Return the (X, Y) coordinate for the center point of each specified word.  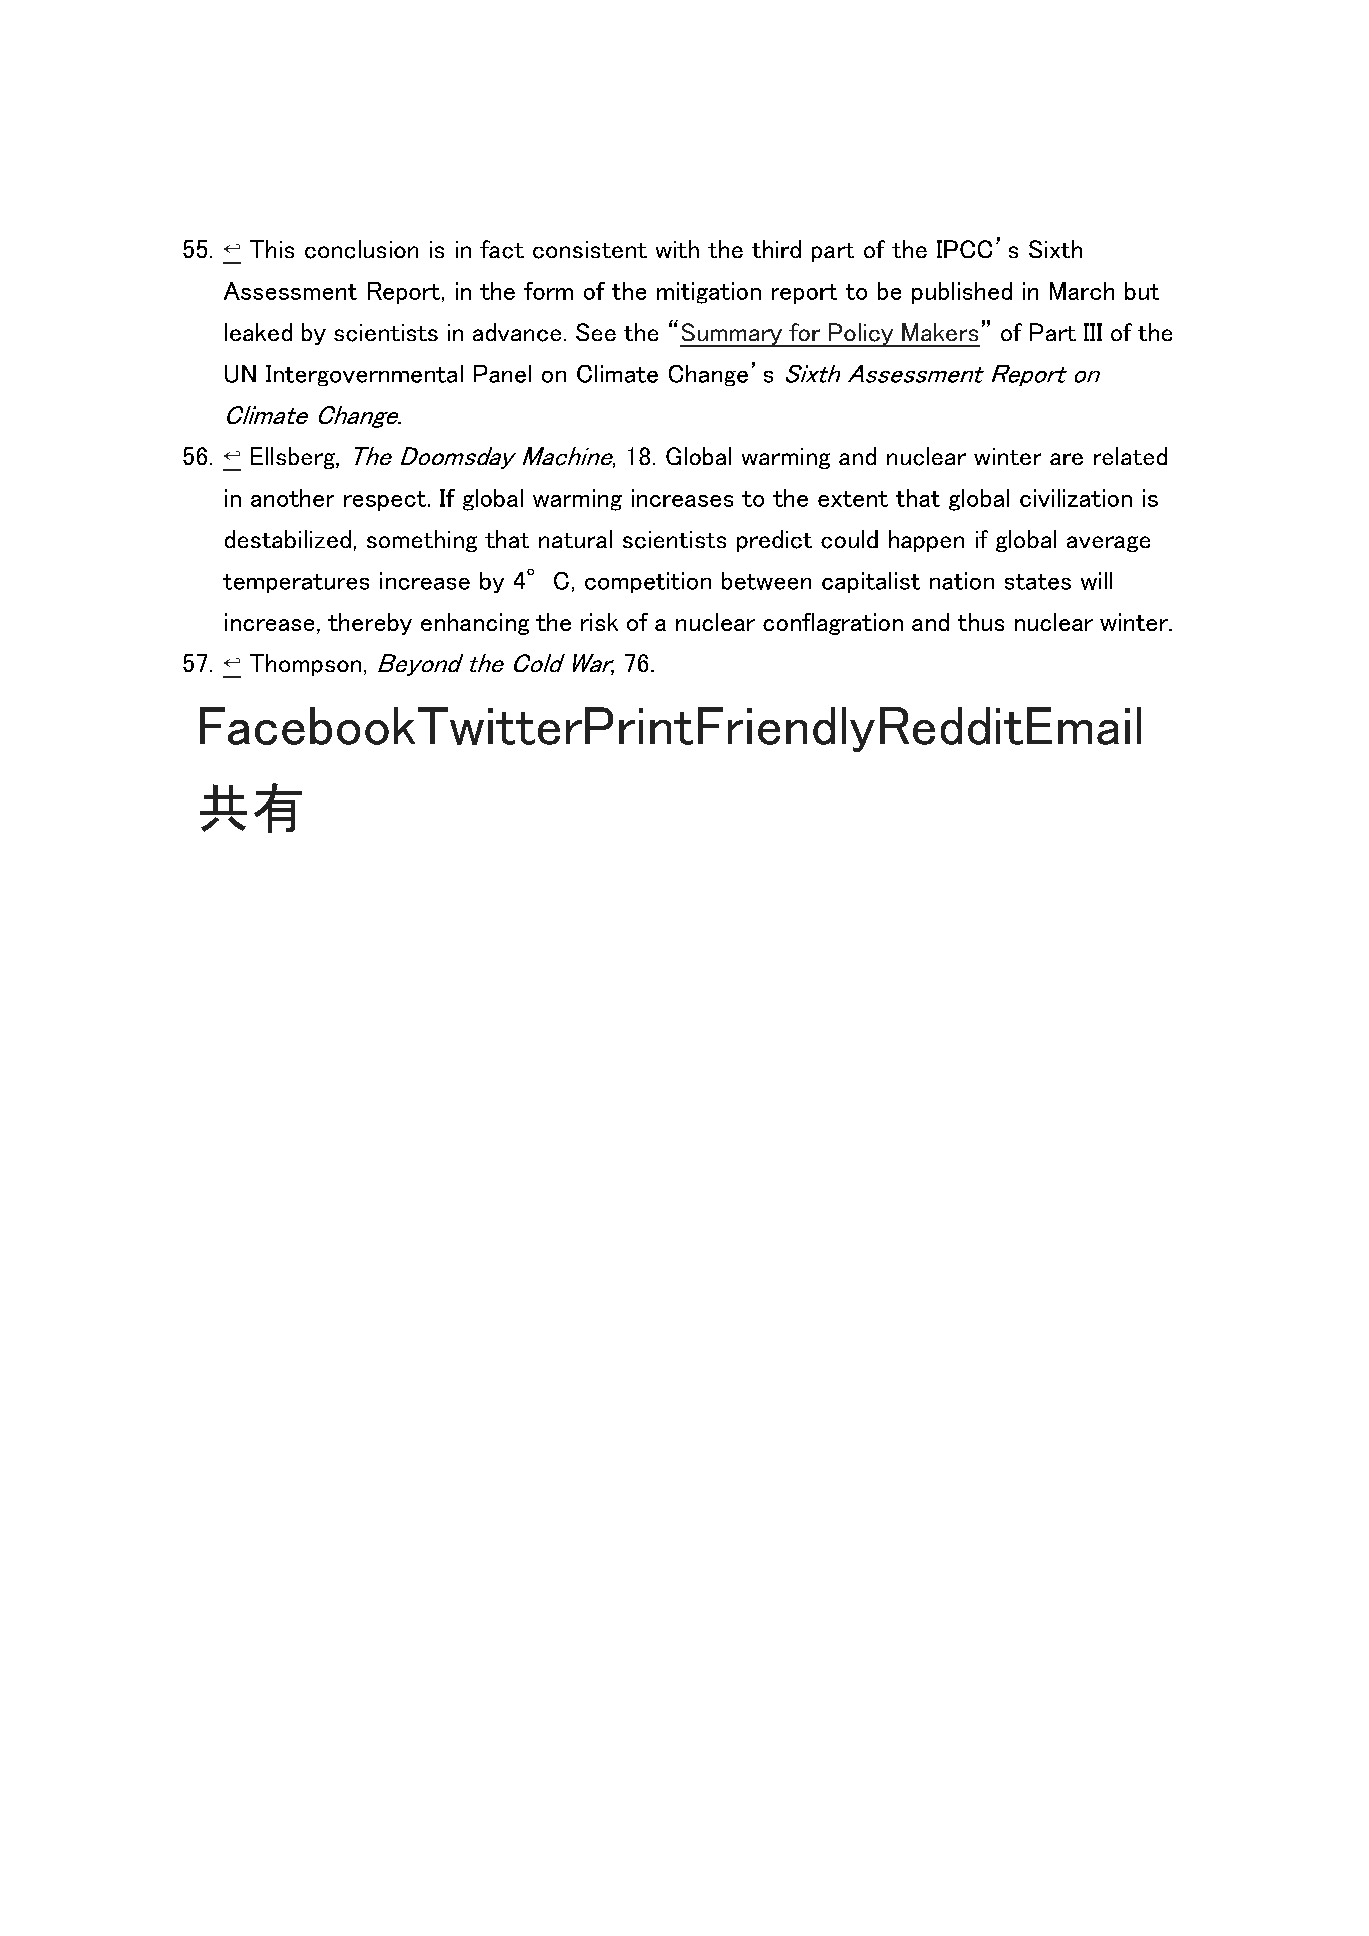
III (1093, 332)
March (1082, 291)
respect (385, 501)
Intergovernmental (364, 375)
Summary (732, 335)
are (1066, 459)
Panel (502, 374)
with (677, 249)
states (1038, 582)
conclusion (361, 249)
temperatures (296, 583)
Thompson (305, 665)
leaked (258, 332)
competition (648, 582)
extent (853, 499)
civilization (1076, 498)
